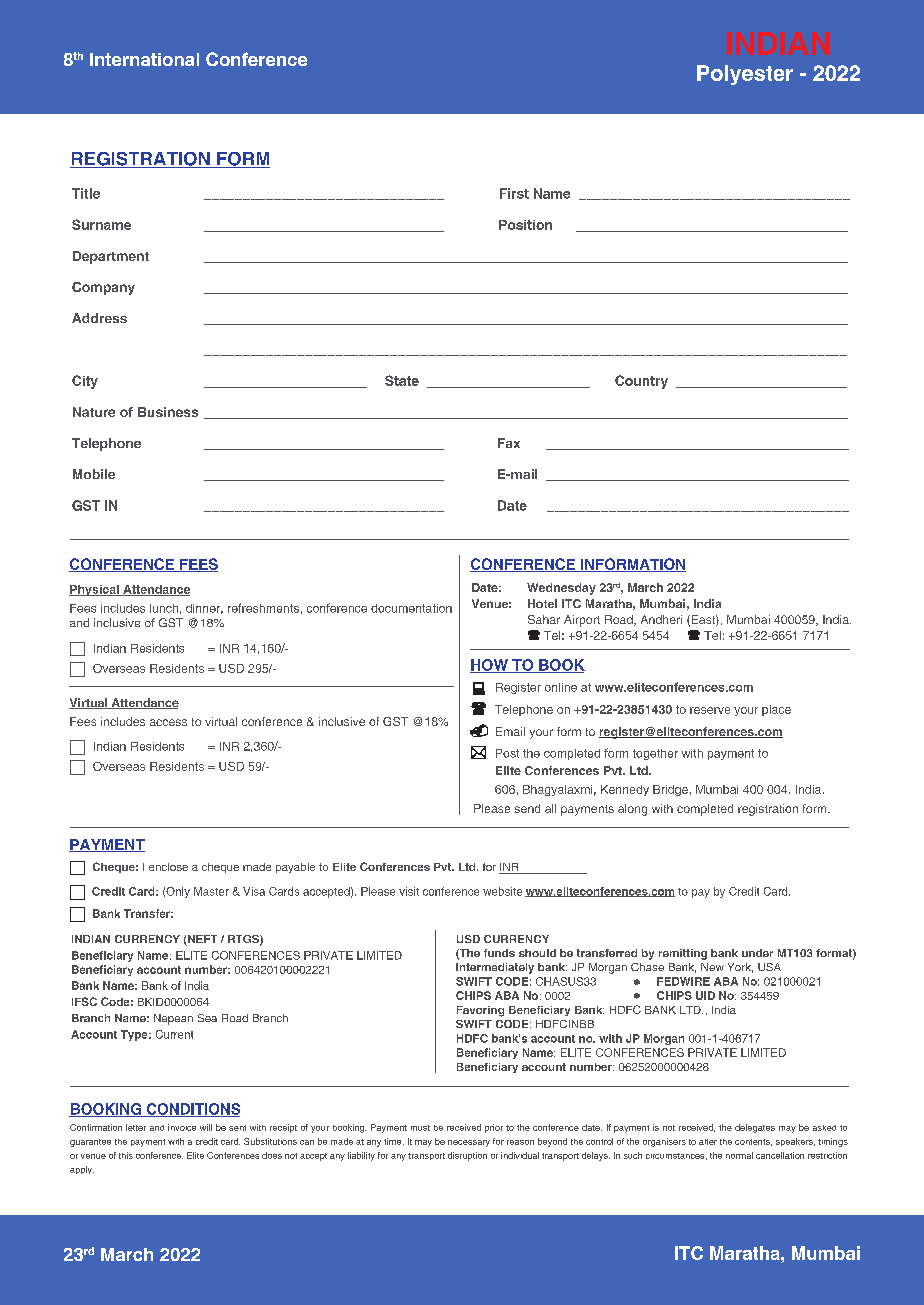  Describe the element at coordinates (168, 722) in the screenshot. I see `access` at that location.
